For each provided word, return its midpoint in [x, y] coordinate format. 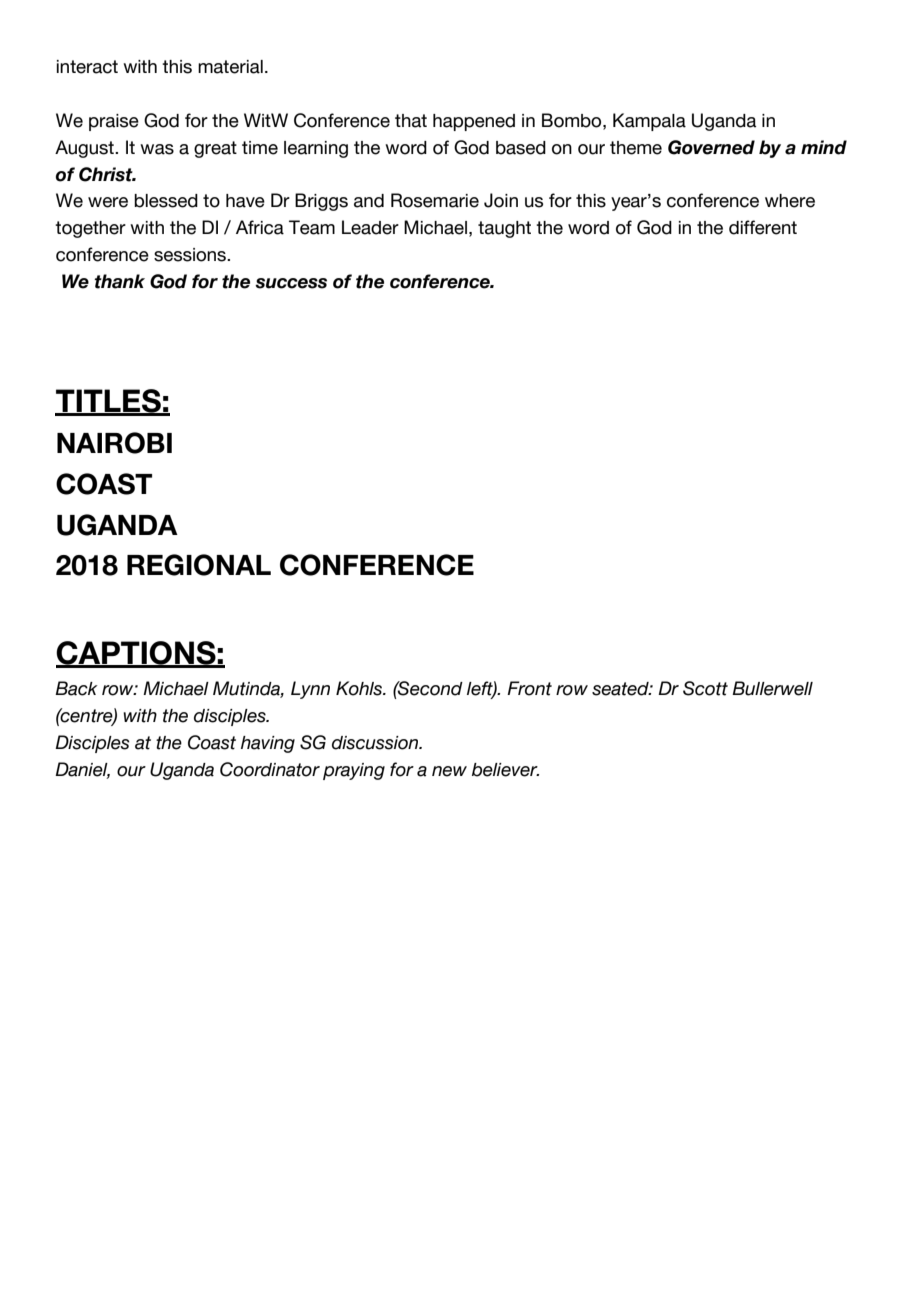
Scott [705, 688]
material [230, 67]
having [268, 744]
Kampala [649, 122]
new [449, 771]
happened [474, 122]
